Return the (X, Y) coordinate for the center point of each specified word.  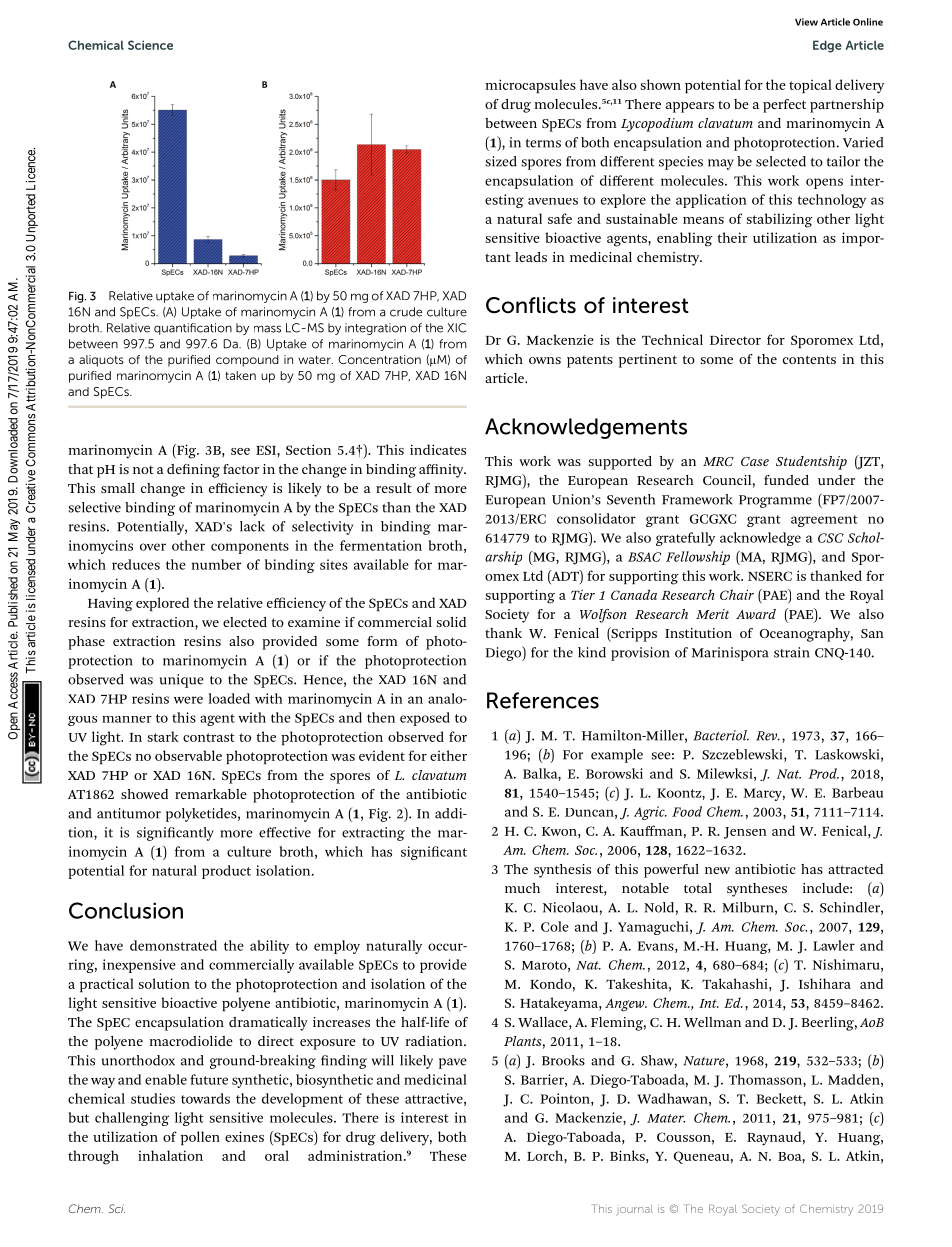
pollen (200, 1138)
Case (755, 461)
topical (810, 86)
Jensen (745, 833)
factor (241, 469)
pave (453, 1063)
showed (144, 794)
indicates (438, 449)
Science (150, 45)
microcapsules (531, 86)
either (448, 755)
